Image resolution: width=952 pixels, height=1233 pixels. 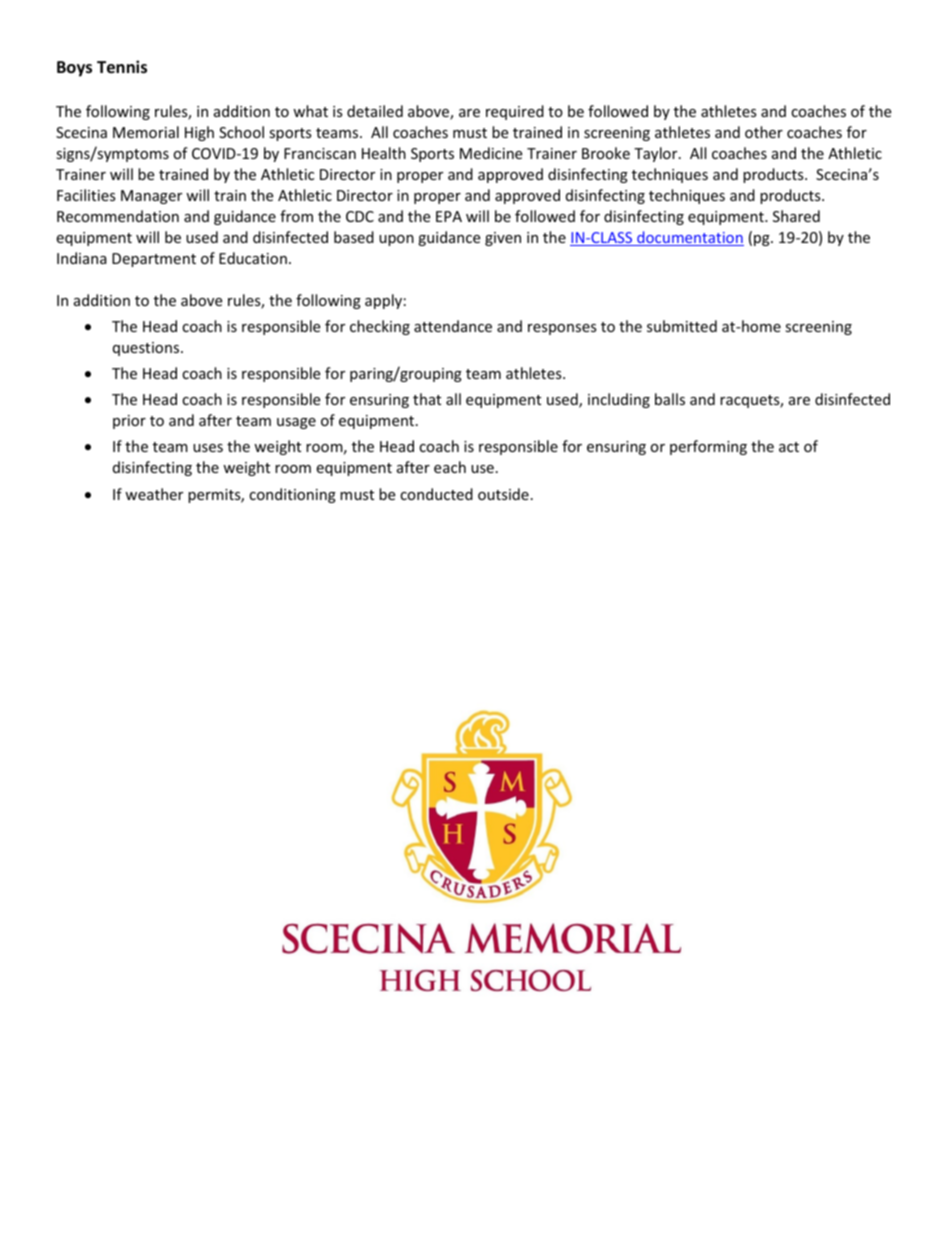 I want to click on Taylor, so click(x=657, y=154).
